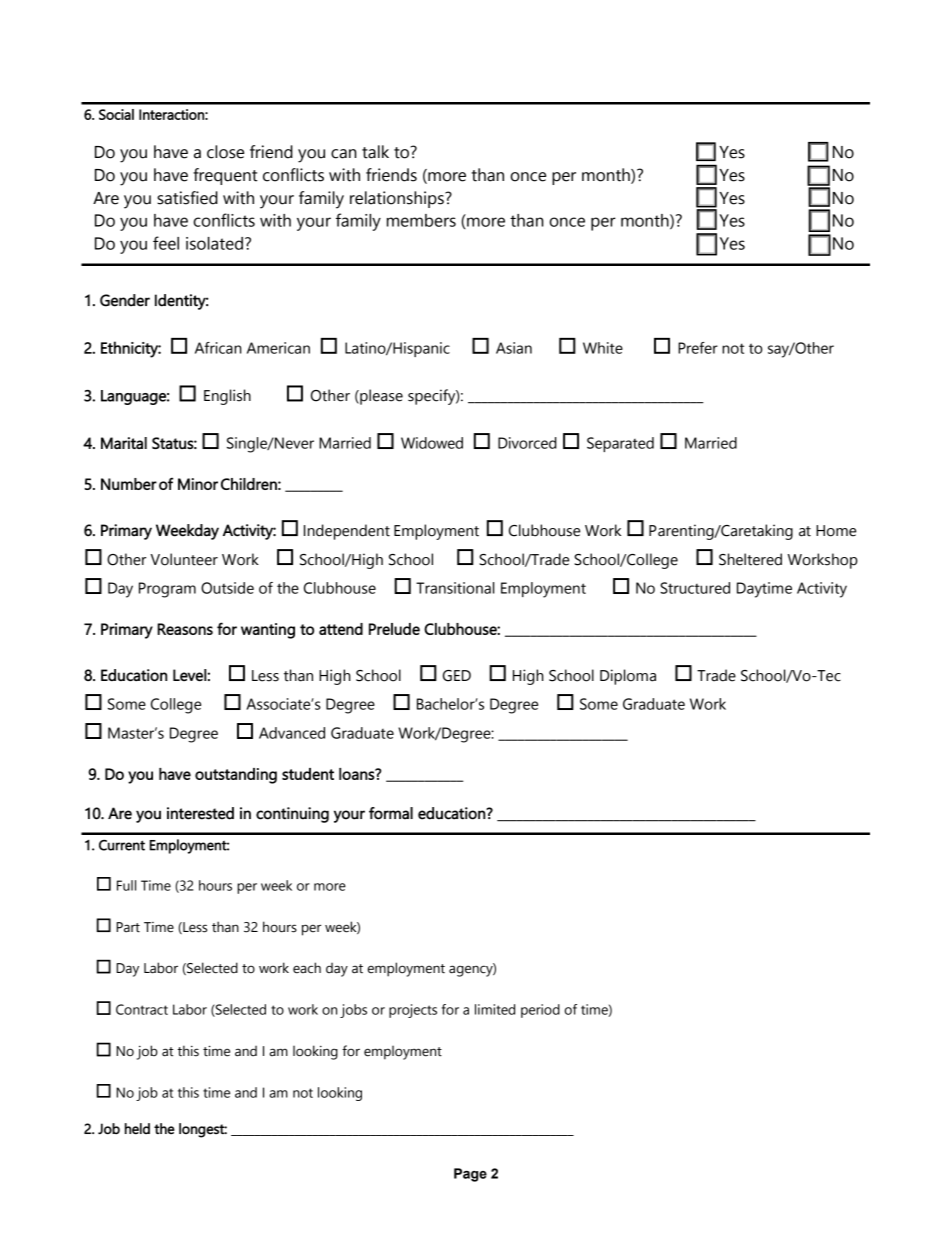 This image has width=952, height=1233. Describe the element at coordinates (137, 1129) in the image. I see `held` at that location.
